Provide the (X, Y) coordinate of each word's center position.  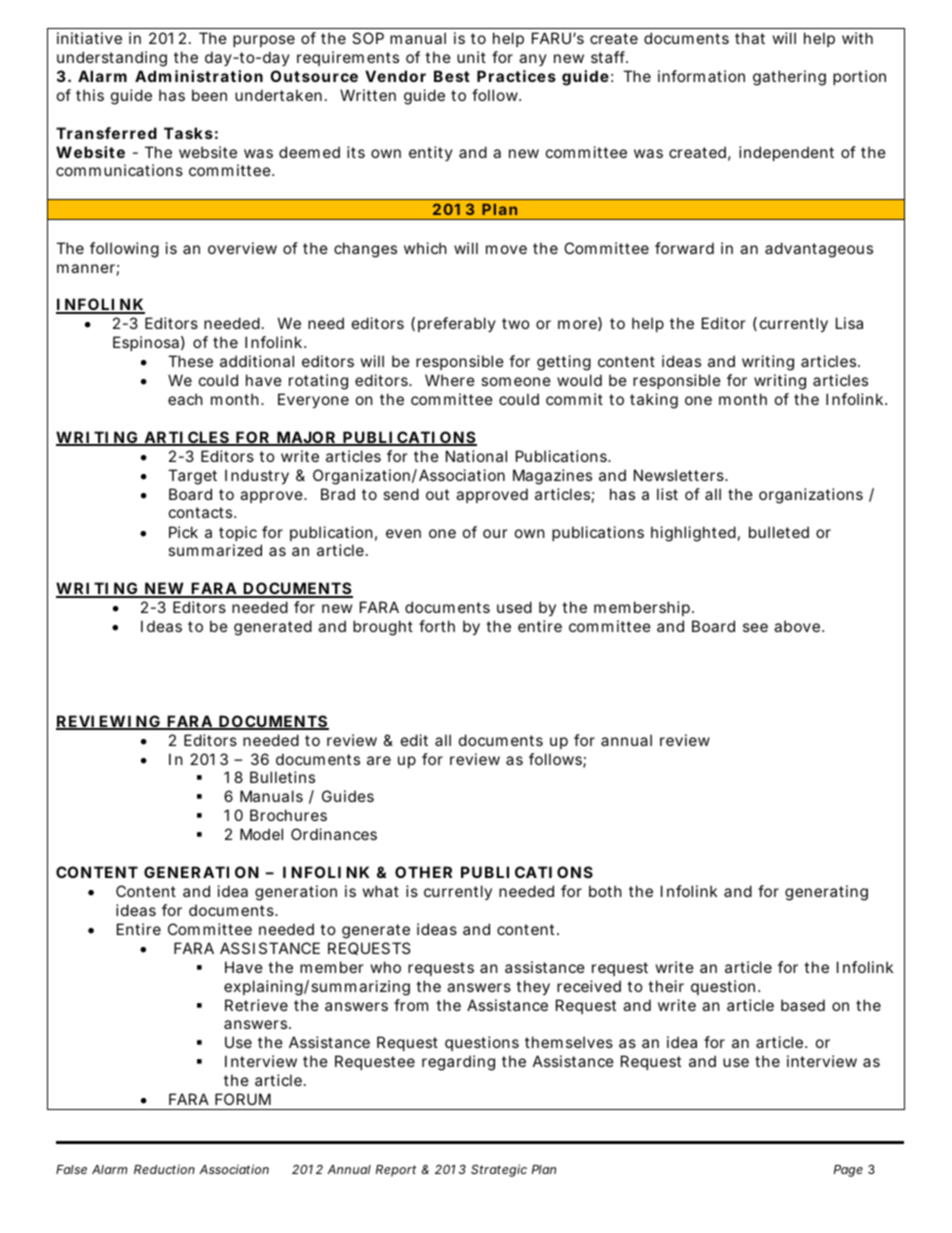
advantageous (819, 250)
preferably (457, 324)
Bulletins (282, 777)
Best (452, 76)
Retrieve (256, 1005)
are (379, 760)
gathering (789, 78)
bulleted (779, 532)
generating (826, 893)
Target (192, 477)
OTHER (423, 872)
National (476, 456)
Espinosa (146, 343)
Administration (199, 76)
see (755, 627)
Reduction (164, 1169)
